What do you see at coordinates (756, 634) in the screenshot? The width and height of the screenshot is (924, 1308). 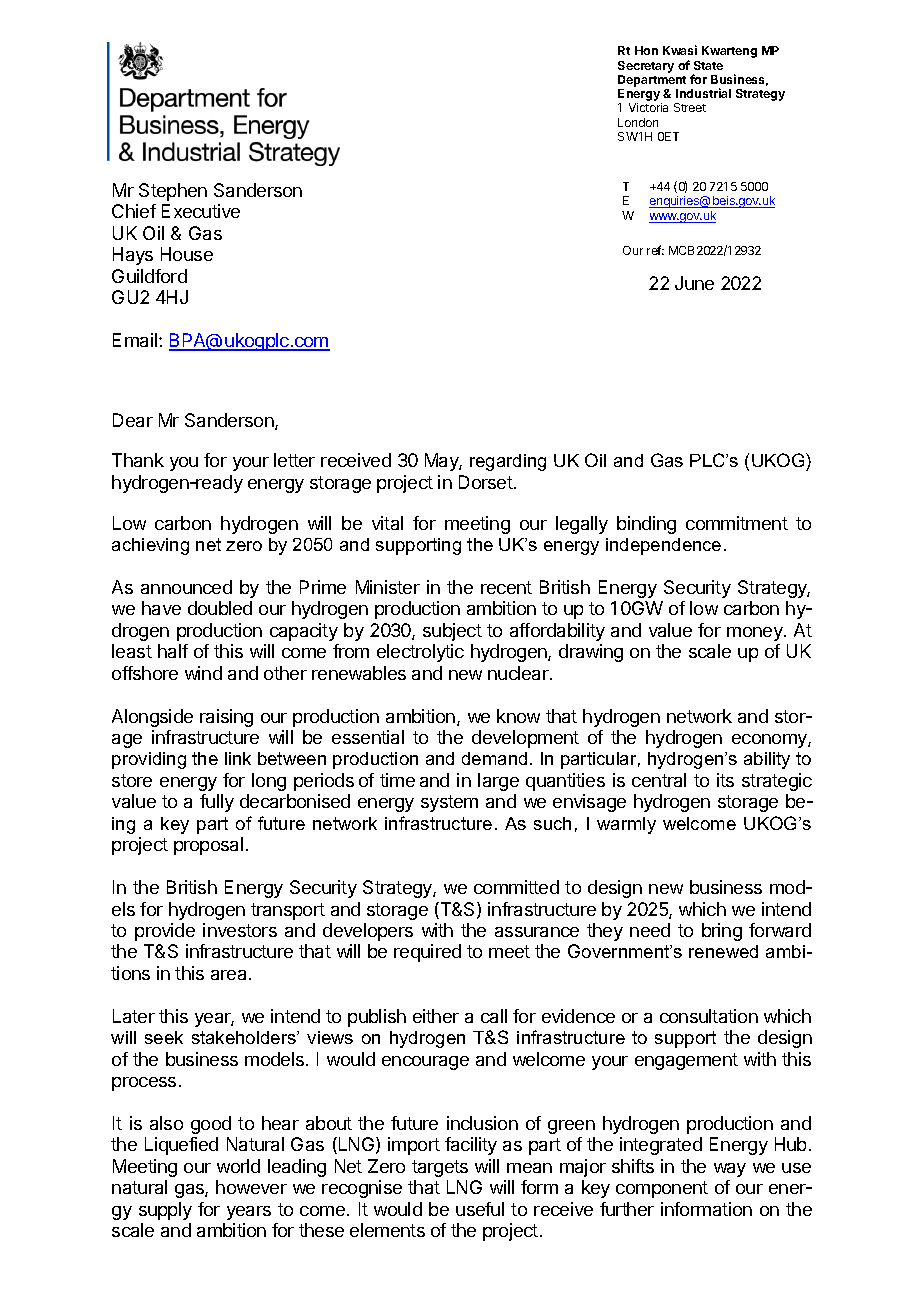 I see `money` at bounding box center [756, 634].
